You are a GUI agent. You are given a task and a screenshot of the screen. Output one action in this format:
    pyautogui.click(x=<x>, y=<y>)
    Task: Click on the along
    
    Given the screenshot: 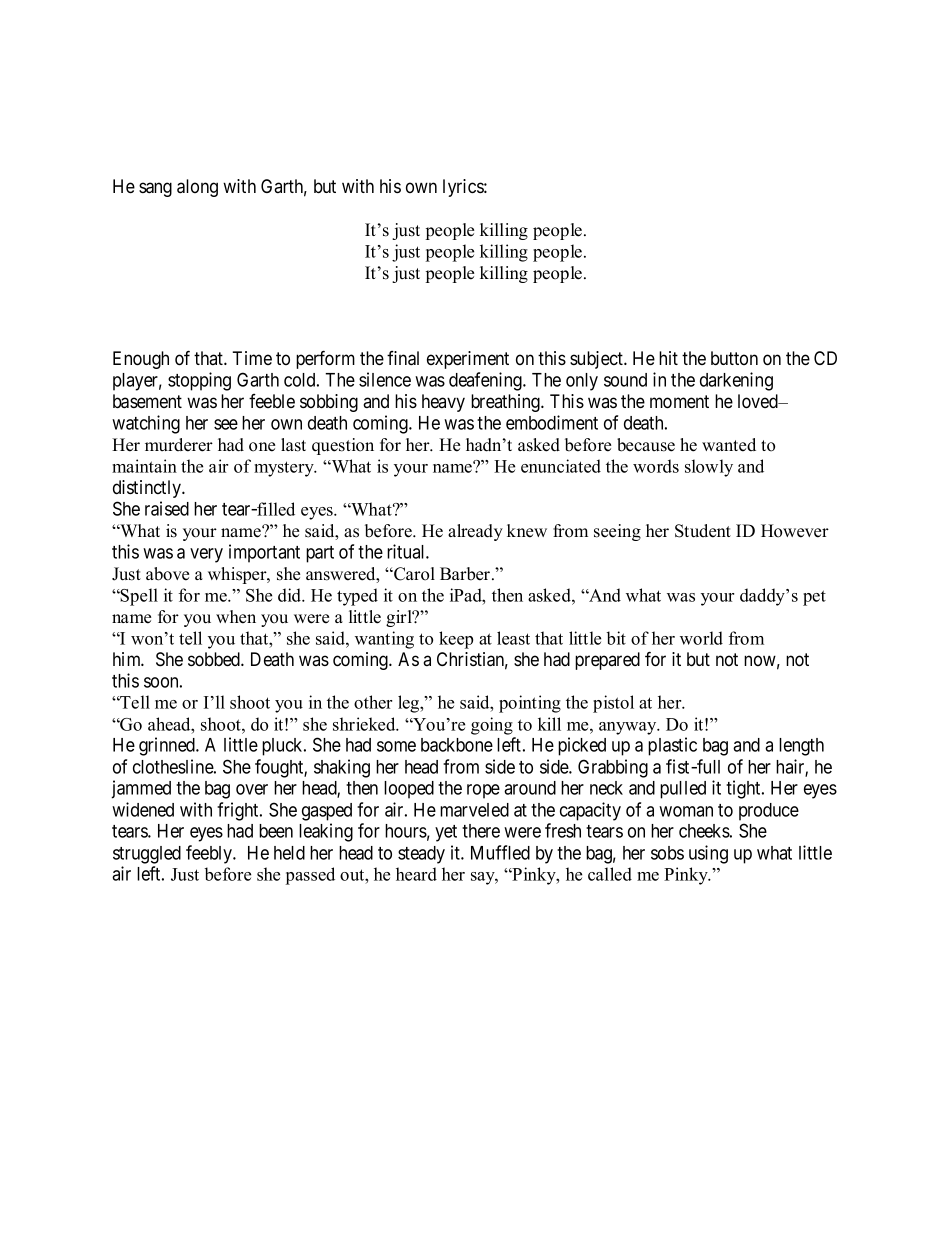 What is the action you would take?
    pyautogui.click(x=197, y=188)
